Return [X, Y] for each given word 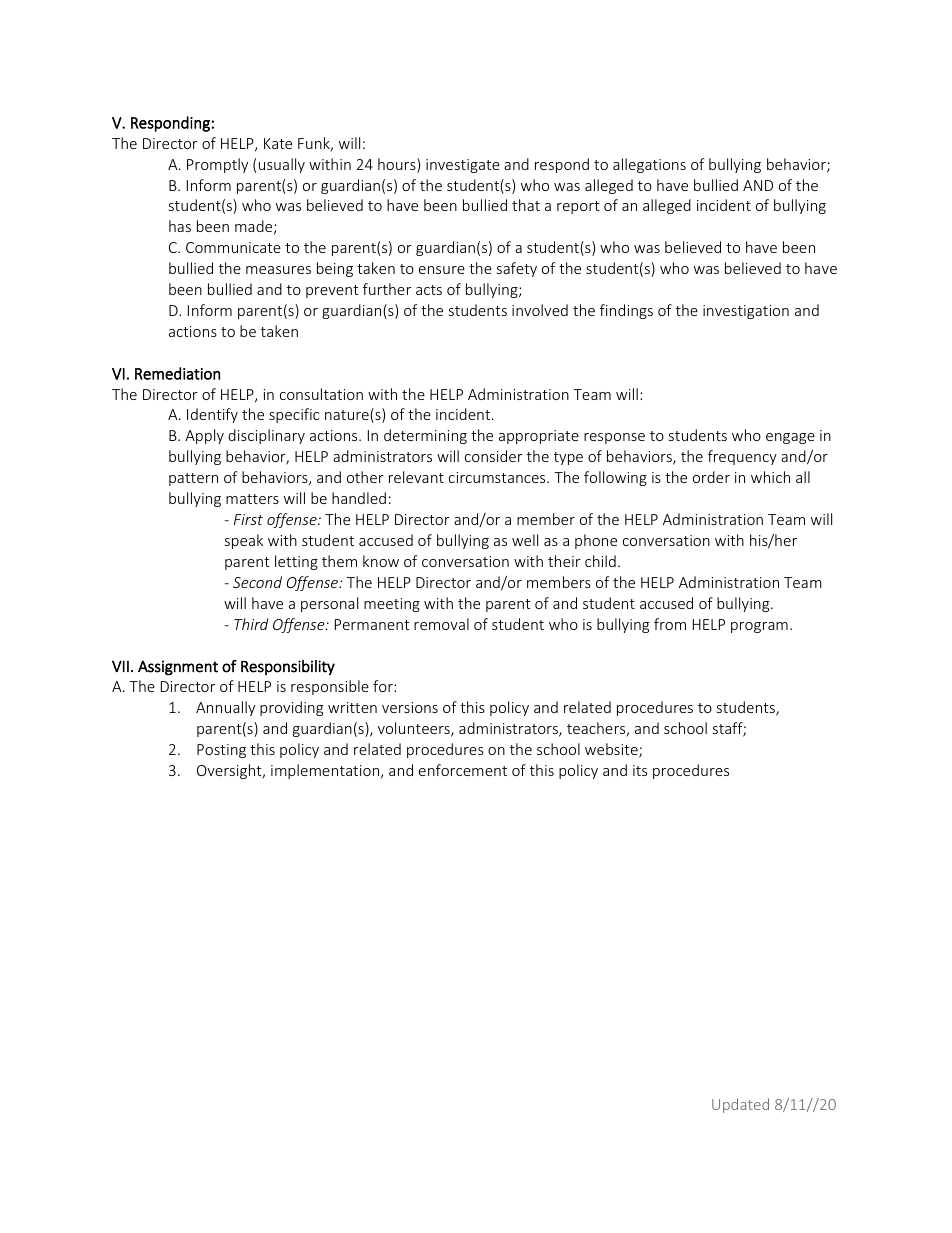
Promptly [217, 165]
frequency [742, 457]
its [640, 770]
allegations [649, 165]
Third [251, 624]
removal [441, 624]
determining [425, 436]
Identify [212, 415]
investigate [463, 166]
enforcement [463, 770]
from [670, 624]
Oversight [230, 771]
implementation [326, 771]
